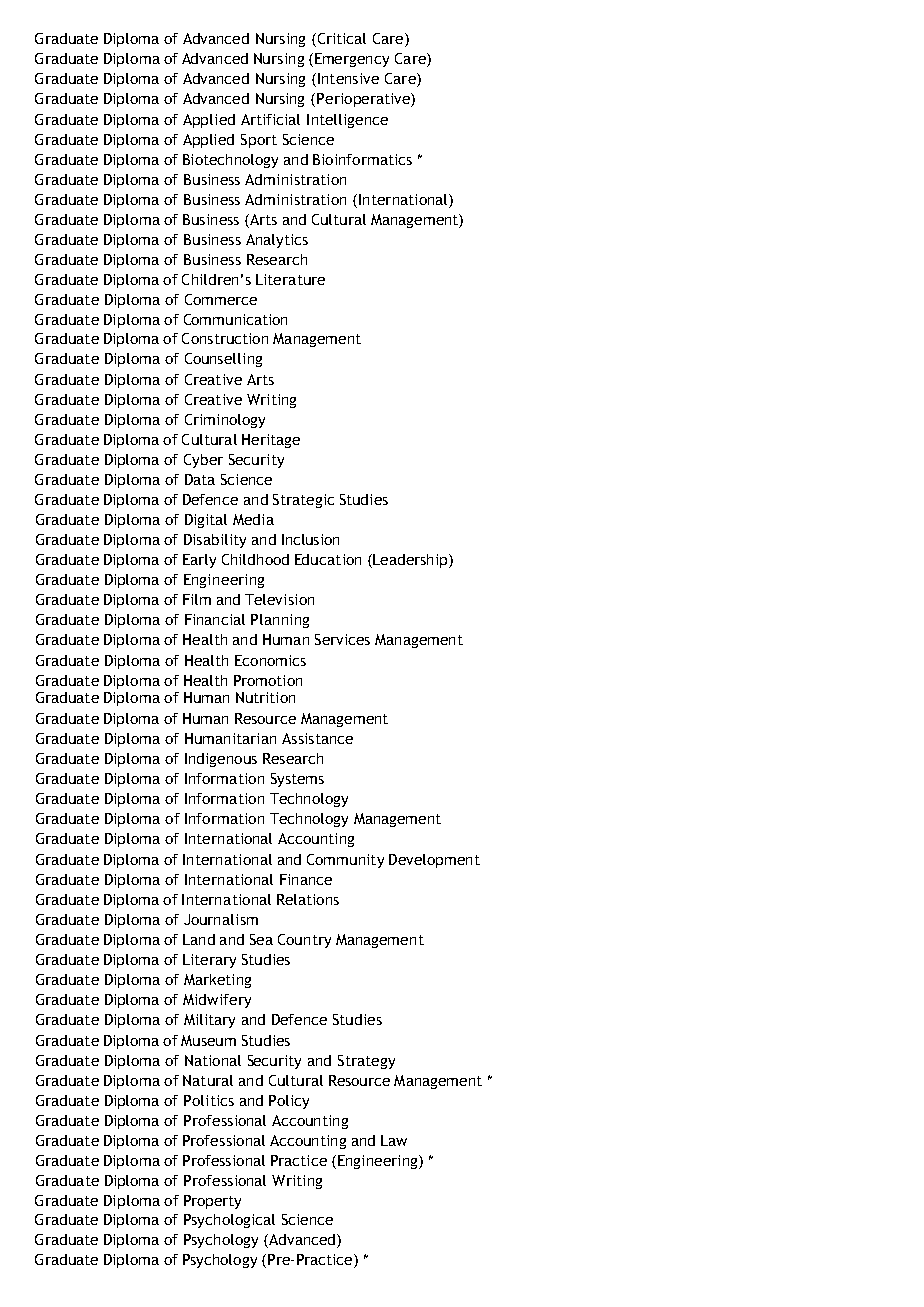 Image resolution: width=924 pixels, height=1307 pixels. I want to click on Criminology, so click(225, 421).
